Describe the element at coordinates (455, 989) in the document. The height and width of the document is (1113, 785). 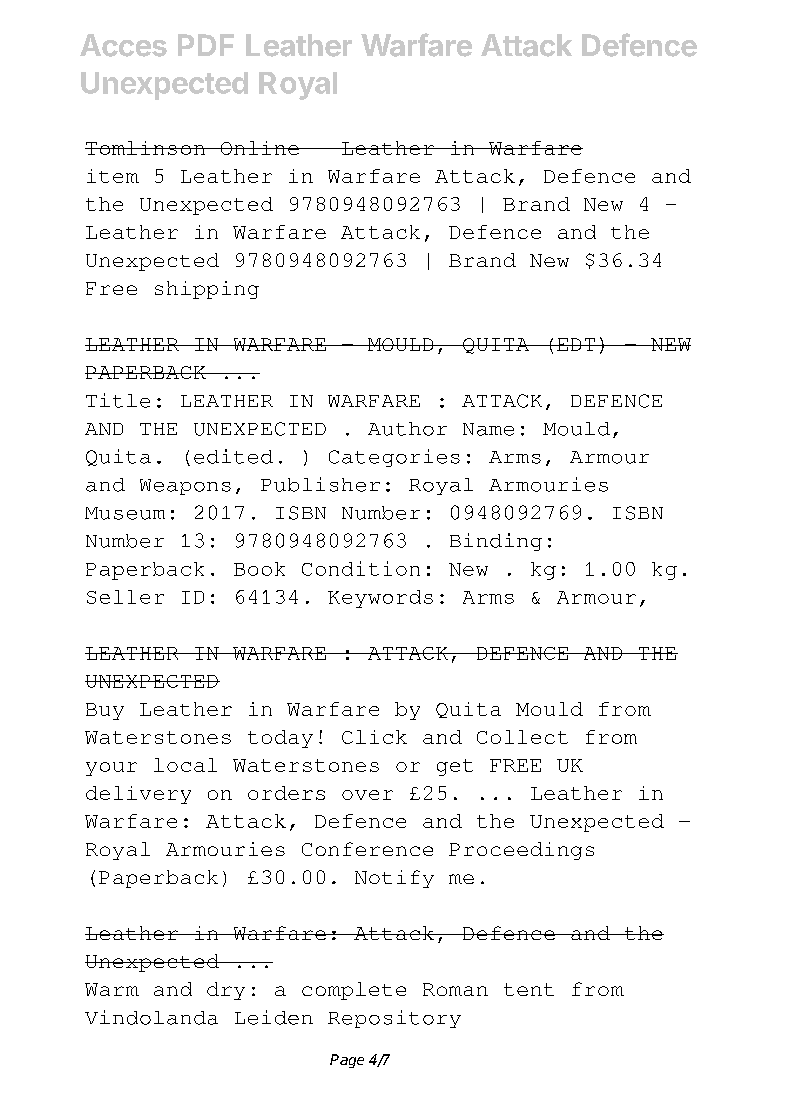
I see `Roman` at that location.
